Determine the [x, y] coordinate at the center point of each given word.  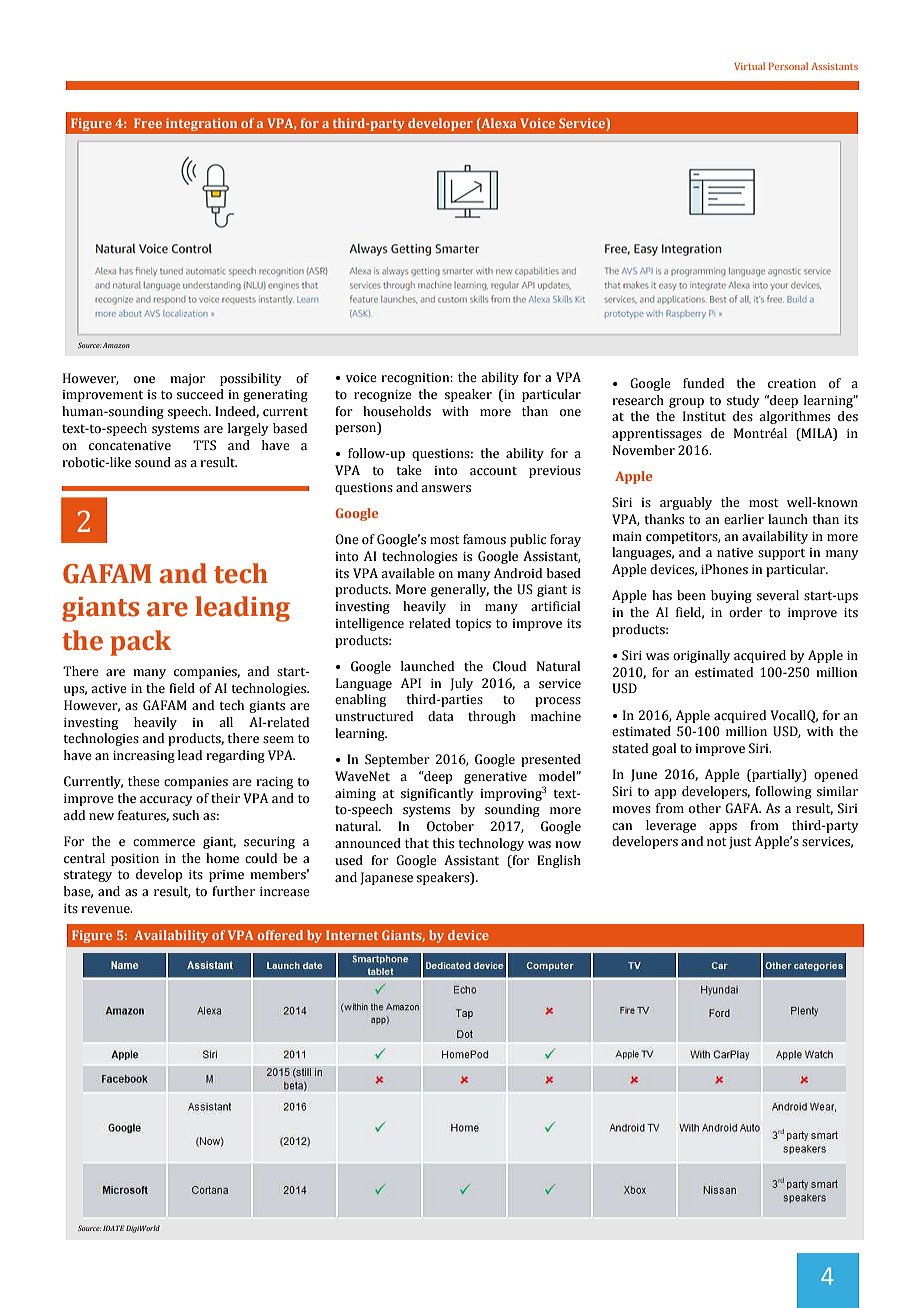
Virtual [749, 66]
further [233, 891]
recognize [383, 396]
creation [792, 384]
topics [473, 625]
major [187, 380]
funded [703, 383]
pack [141, 643]
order [746, 612]
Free [148, 123]
